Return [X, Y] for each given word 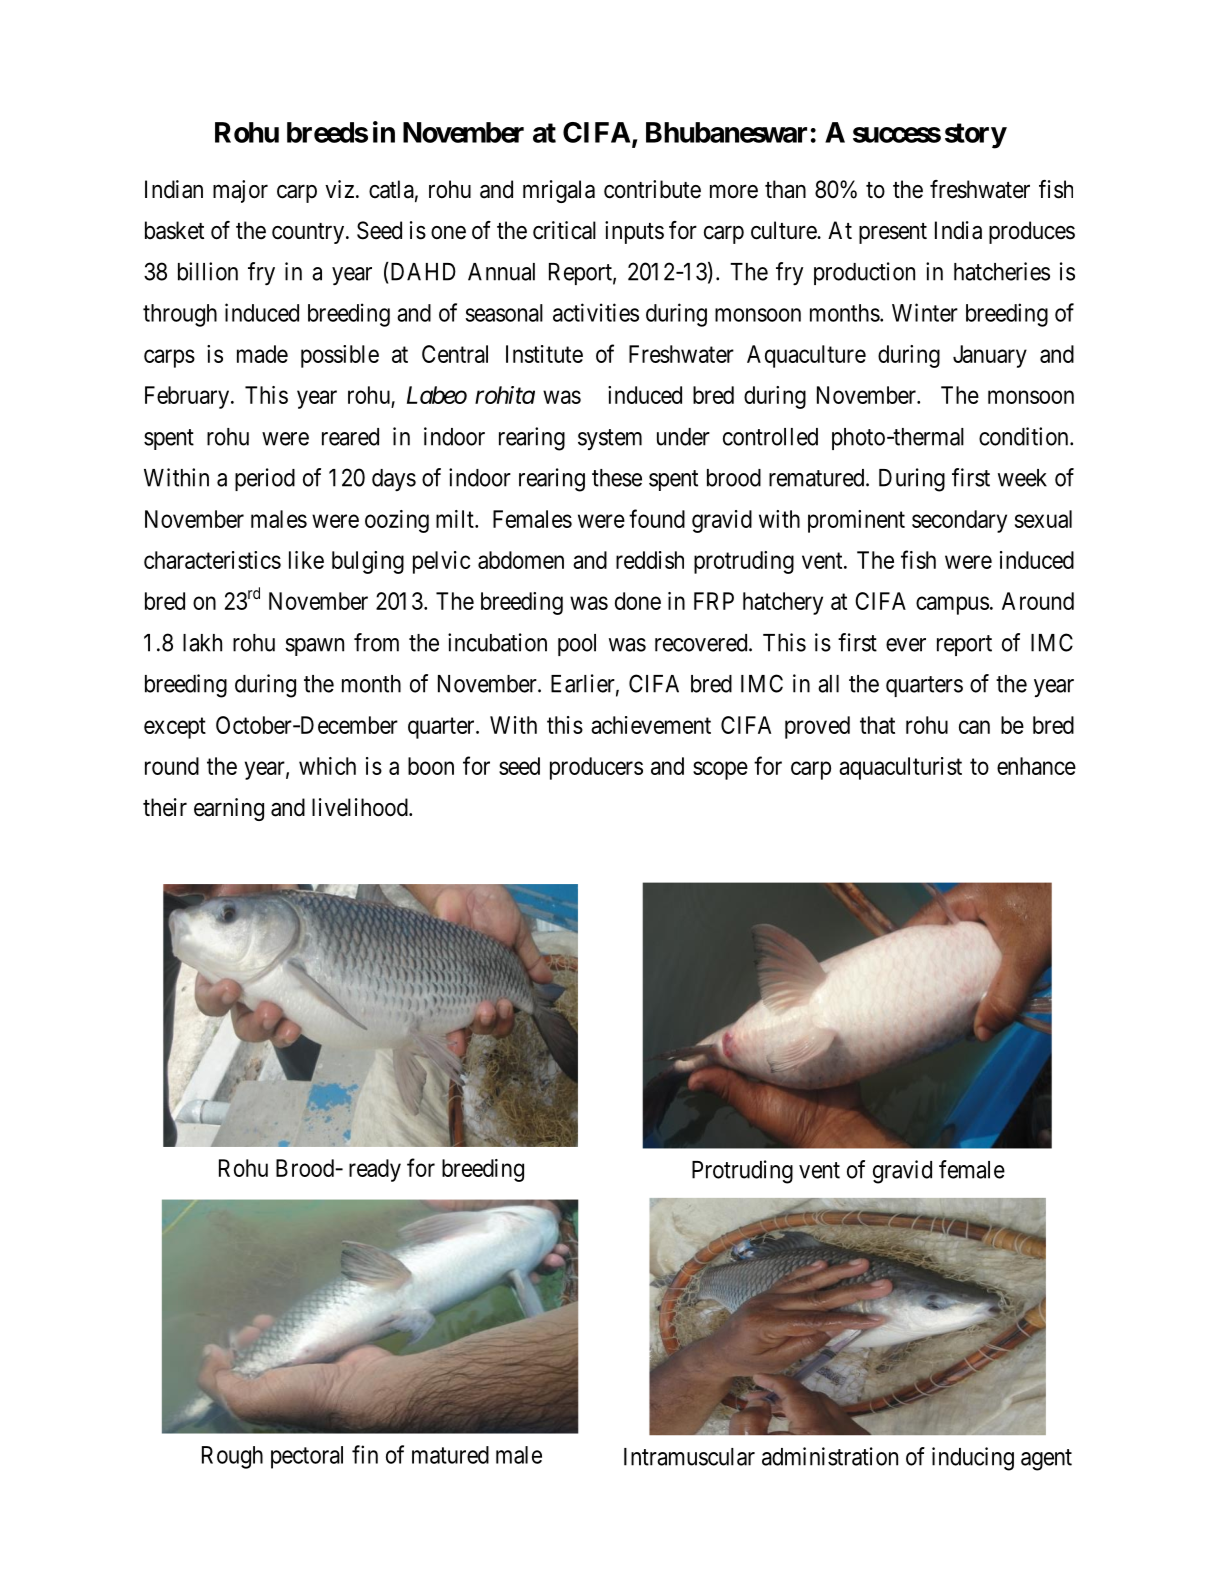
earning [229, 809]
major [240, 191]
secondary [959, 521]
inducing [973, 1459]
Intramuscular [689, 1457]
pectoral [307, 1457]
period [265, 479]
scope [720, 770]
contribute [652, 189]
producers [596, 768]
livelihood [361, 807]
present [893, 233]
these [617, 478]
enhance [1036, 766]
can [974, 727]
